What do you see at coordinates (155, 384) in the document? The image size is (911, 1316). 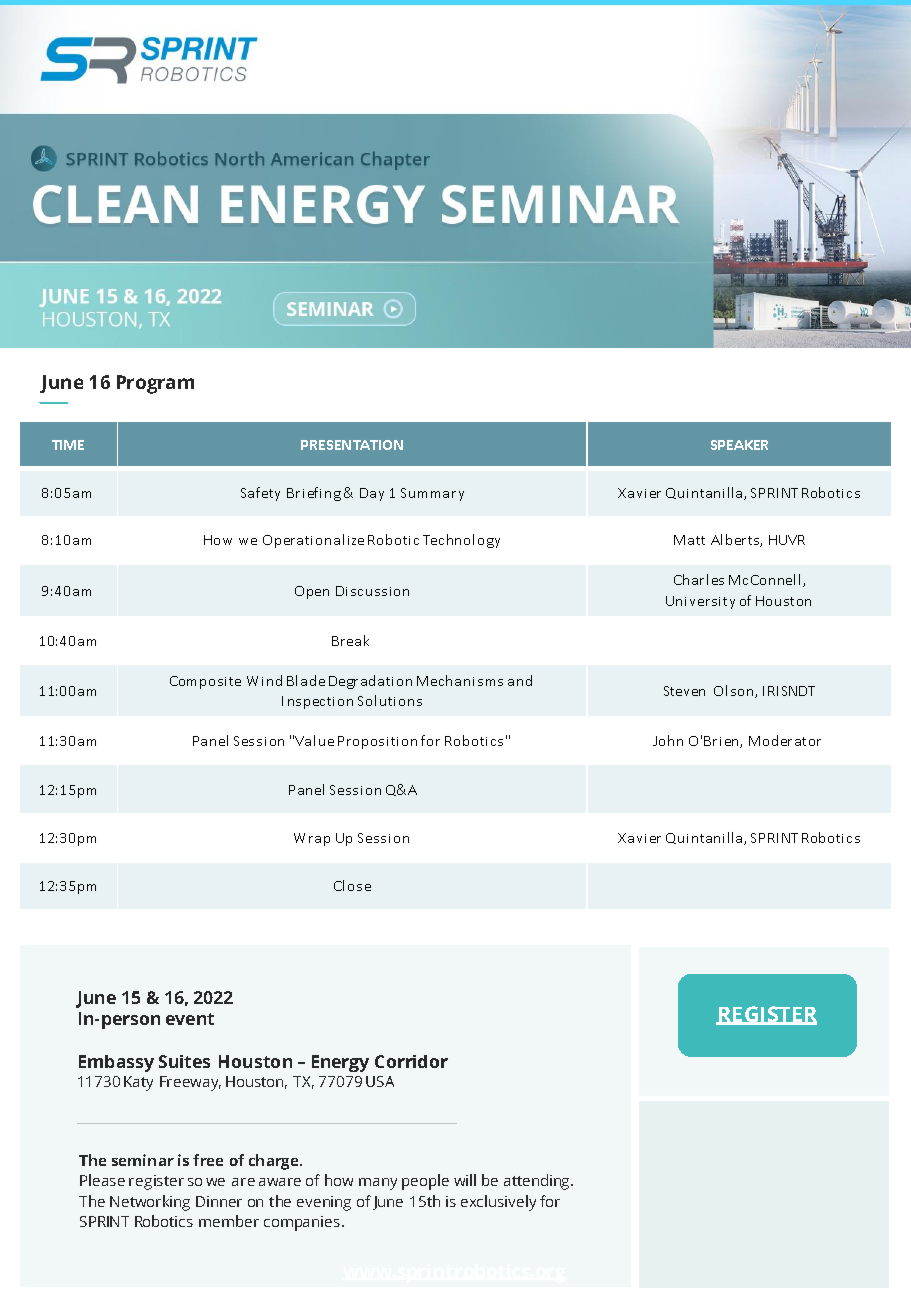 I see `Program` at bounding box center [155, 384].
